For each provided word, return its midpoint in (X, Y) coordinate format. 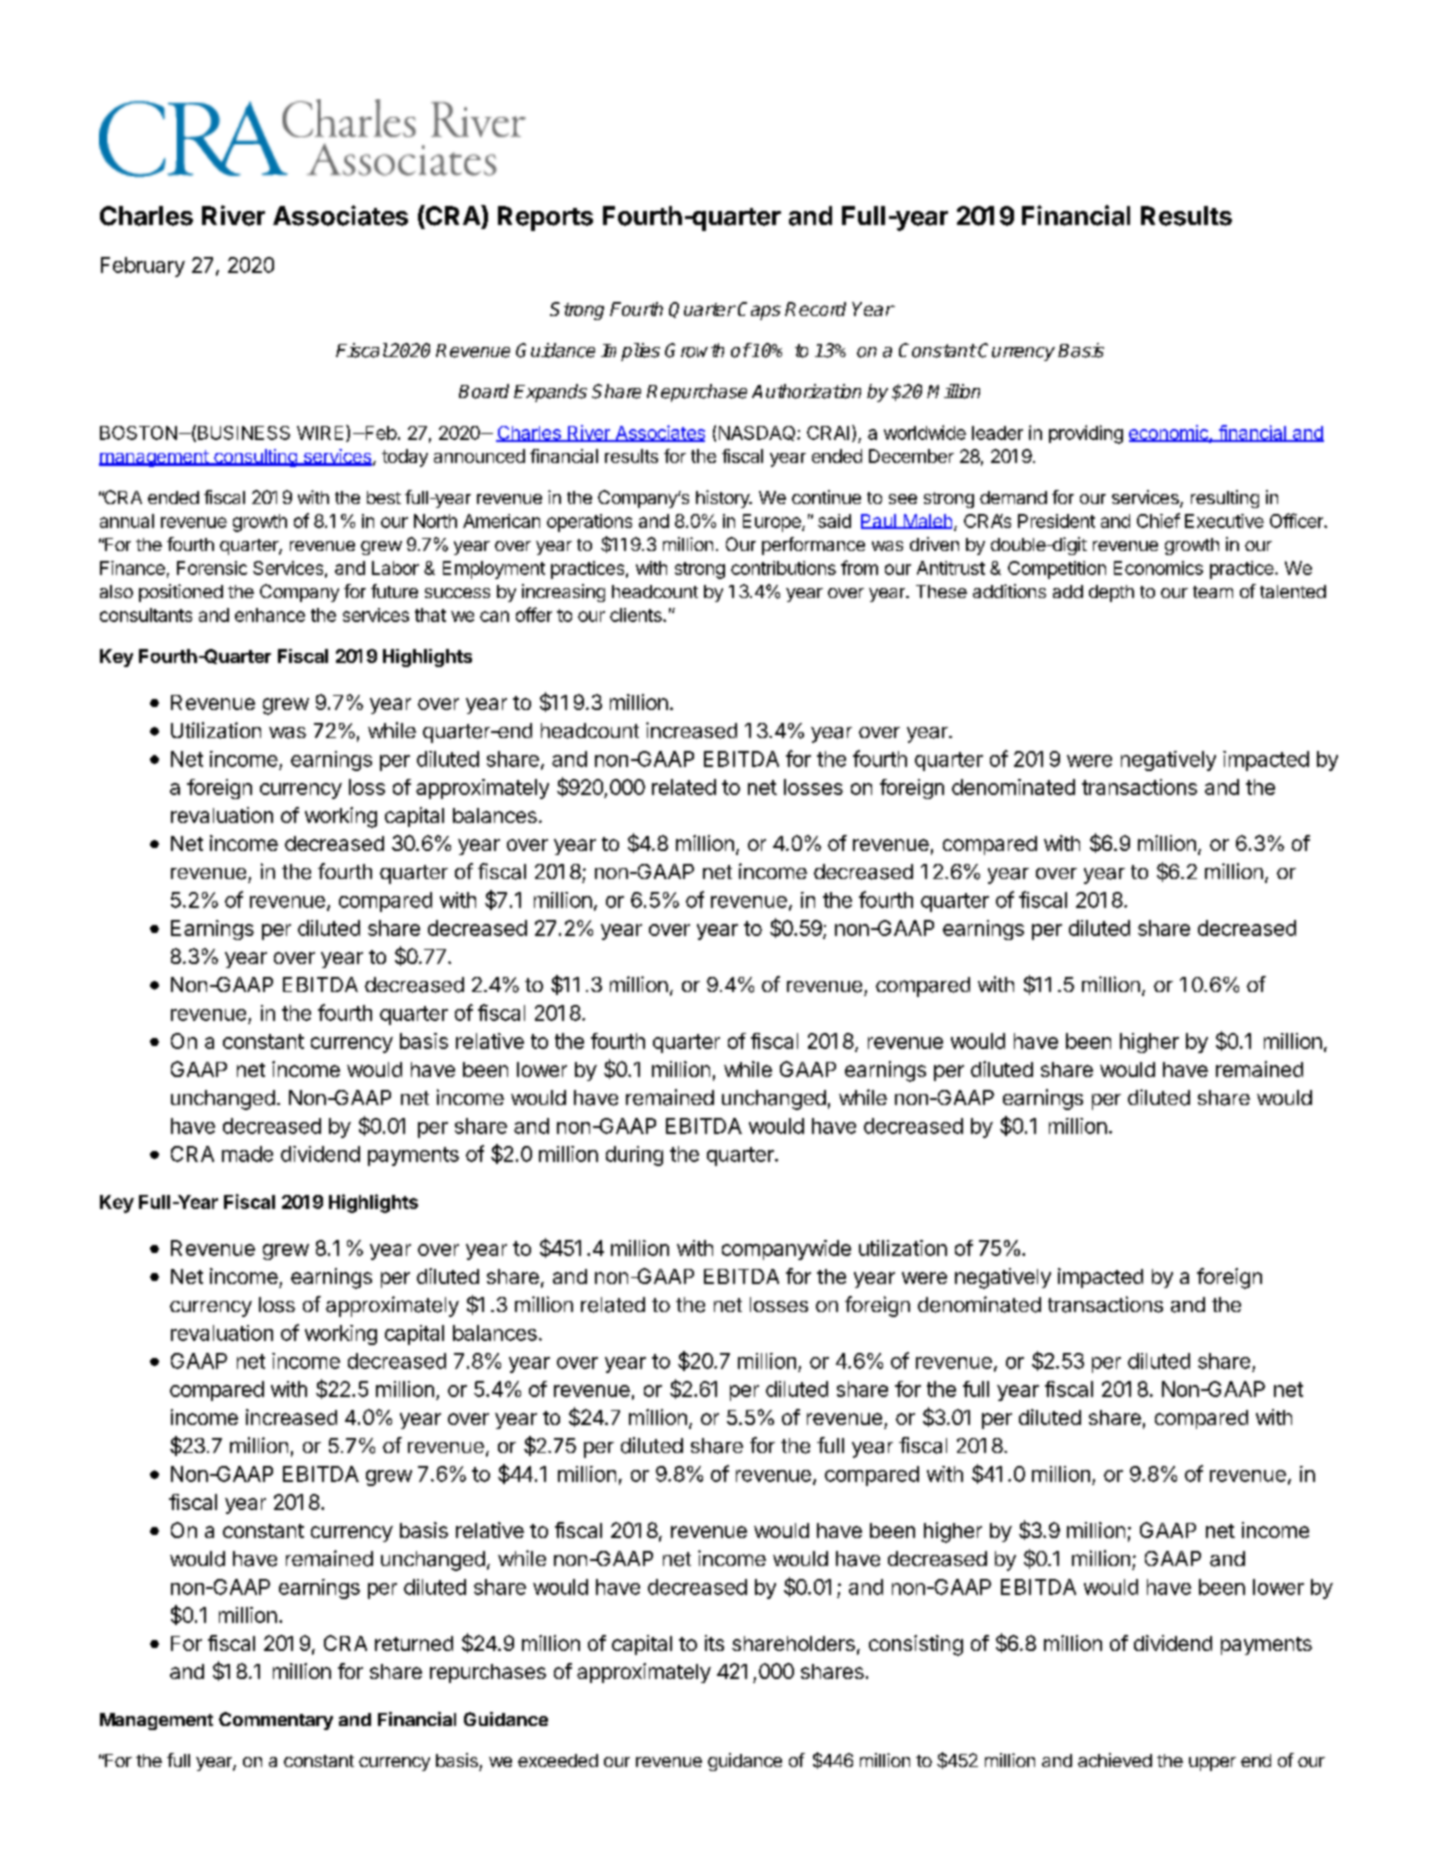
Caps (759, 311)
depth (1111, 593)
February (143, 267)
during (634, 1156)
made (247, 1154)
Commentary (276, 1721)
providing (1086, 434)
